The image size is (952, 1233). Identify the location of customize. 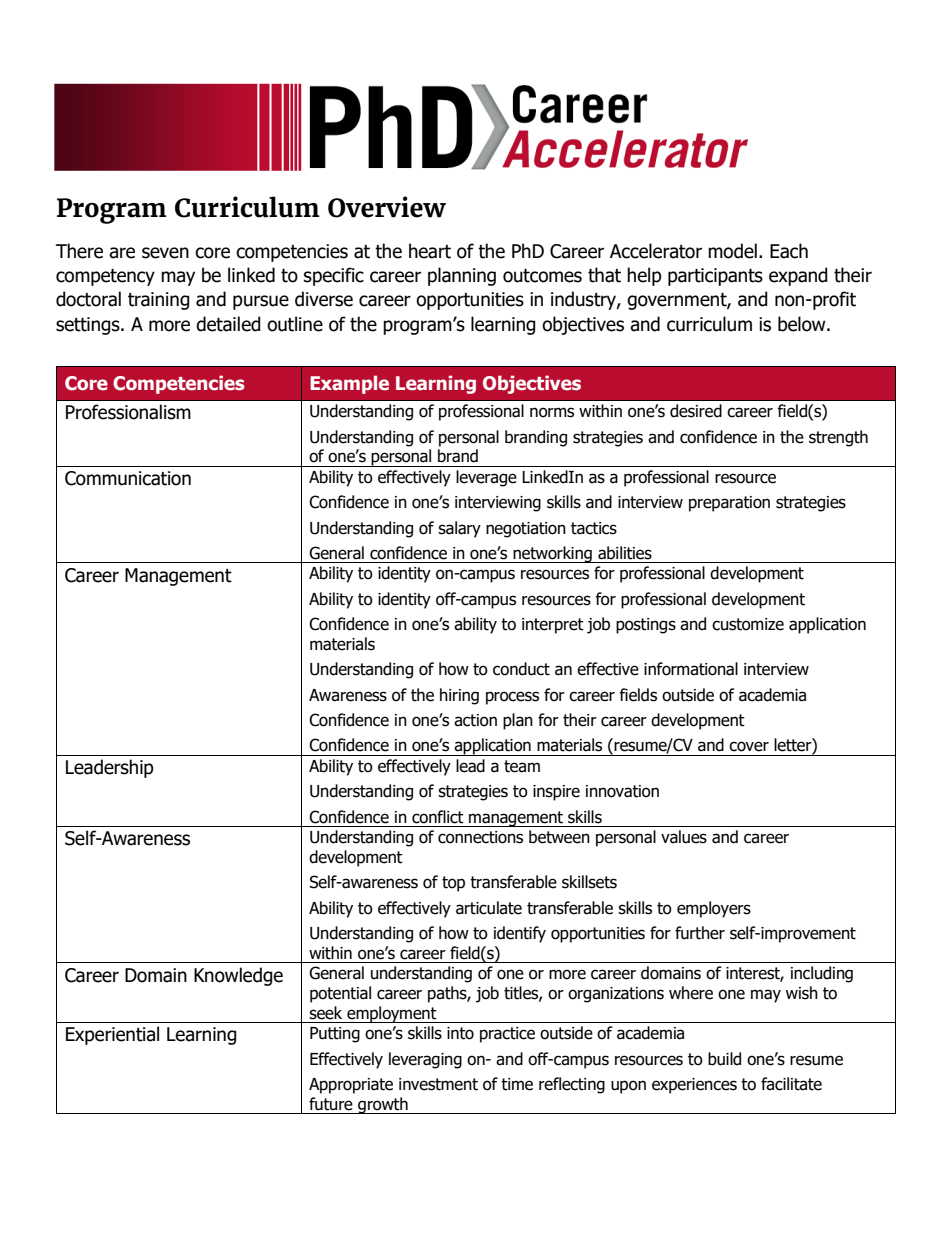
(748, 624).
